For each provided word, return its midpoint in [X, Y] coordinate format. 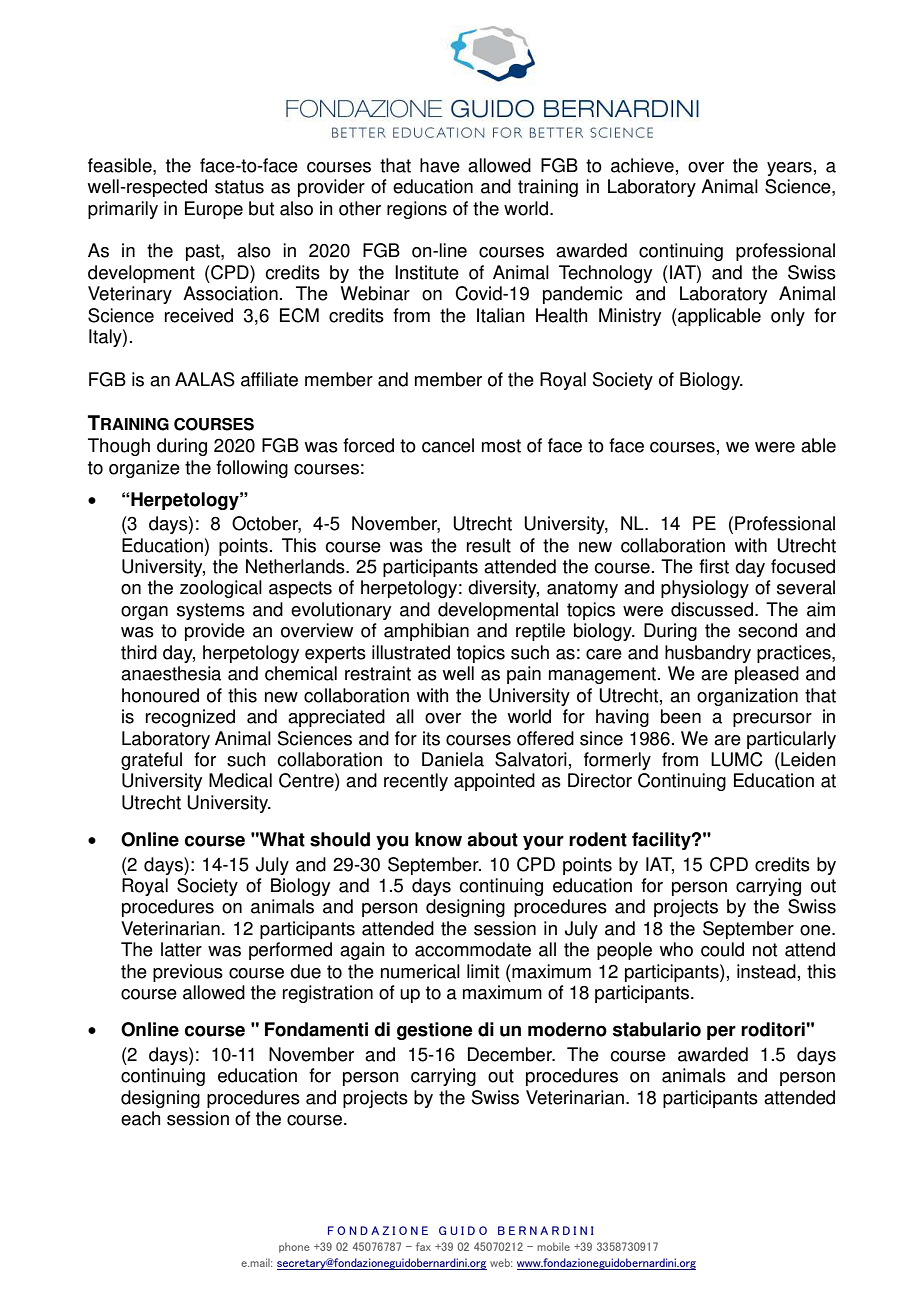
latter [181, 949]
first [714, 566]
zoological [221, 589]
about [492, 839]
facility [662, 841]
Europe [214, 210]
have [440, 165]
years [789, 169]
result [489, 545]
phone [294, 1247]
